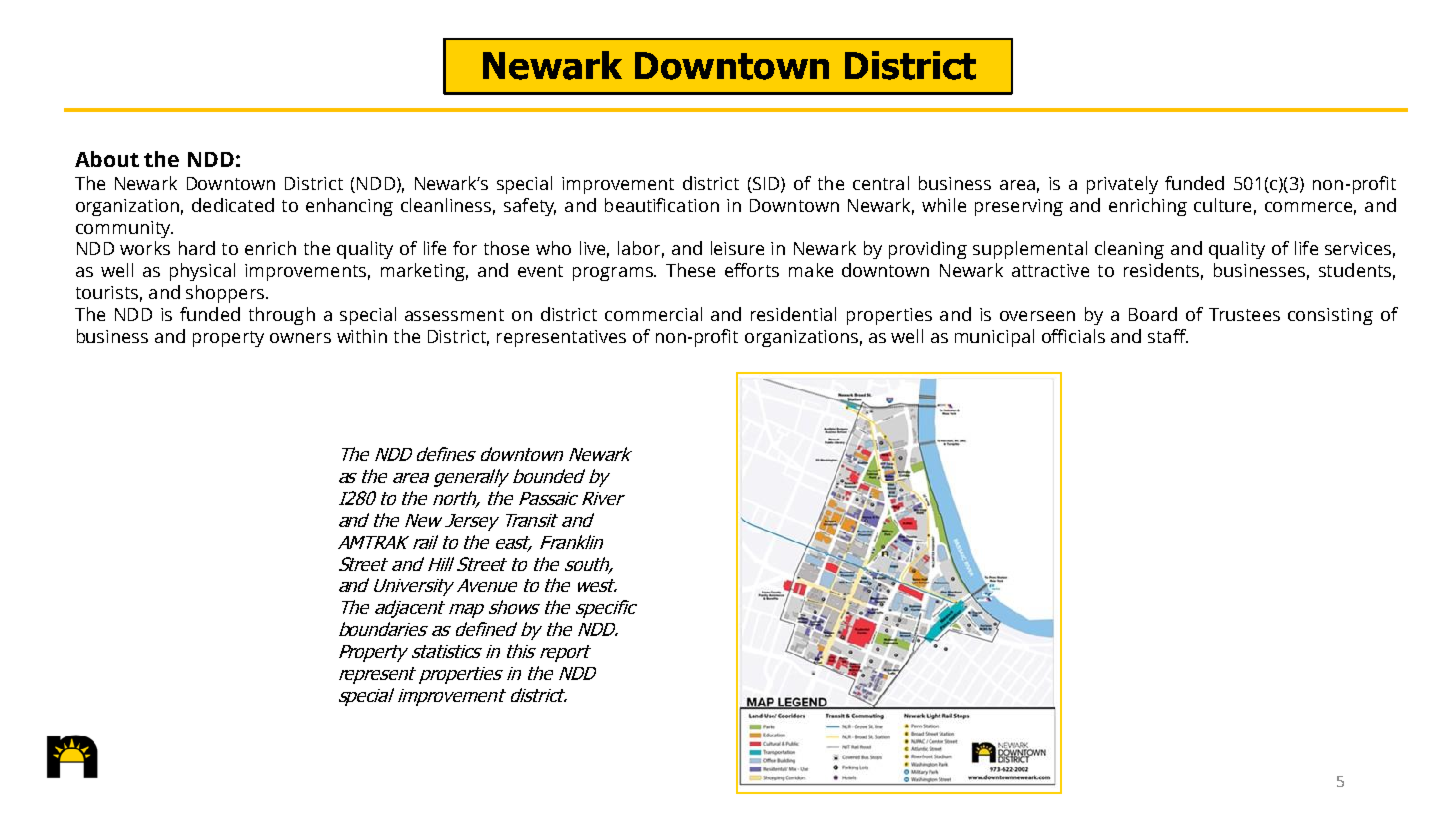 Image resolution: width=1456 pixels, height=819 pixels. I want to click on attractive, so click(1050, 270).
